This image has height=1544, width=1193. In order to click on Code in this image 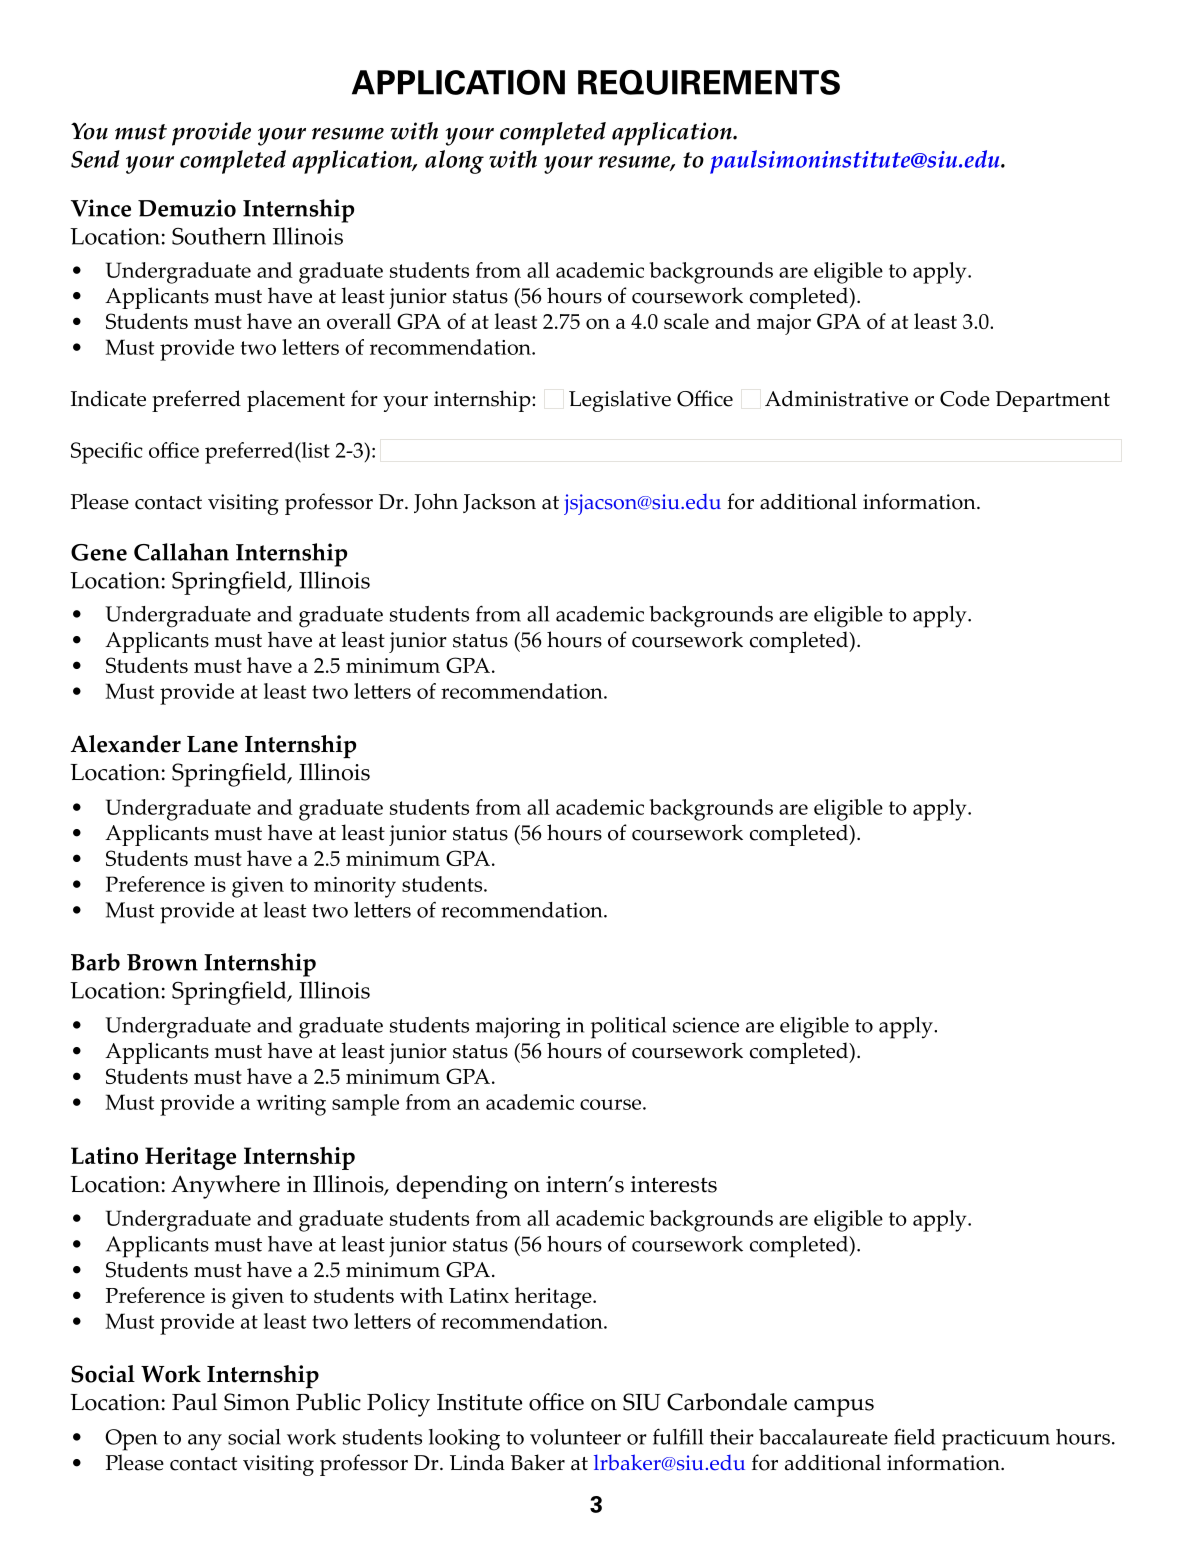, I will do `click(965, 398)`.
